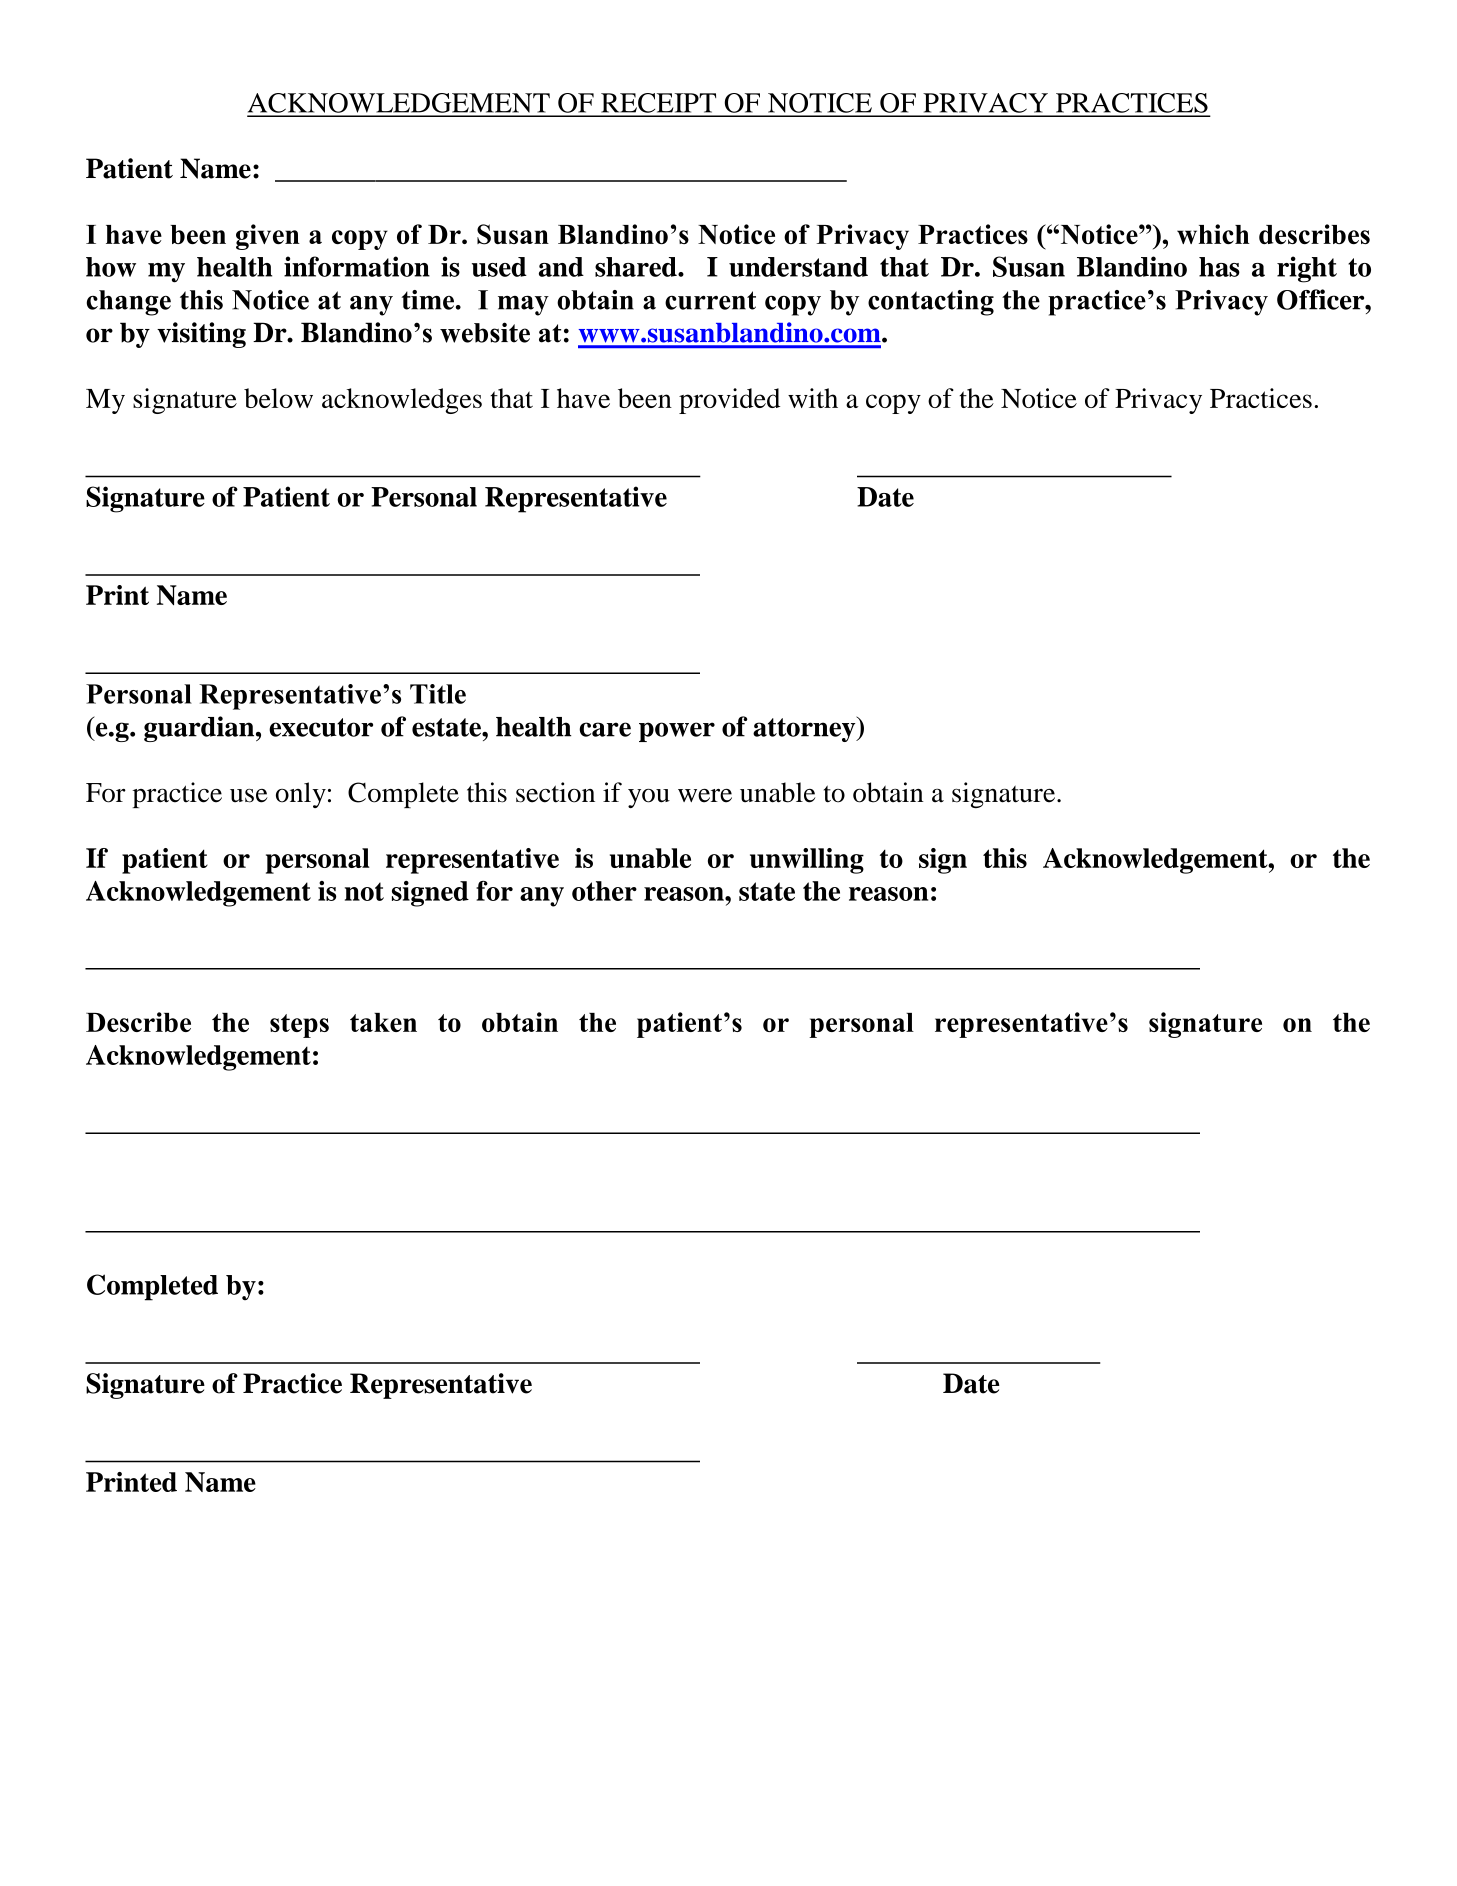 This image has height=1886, width=1457. I want to click on steps, so click(299, 1026).
